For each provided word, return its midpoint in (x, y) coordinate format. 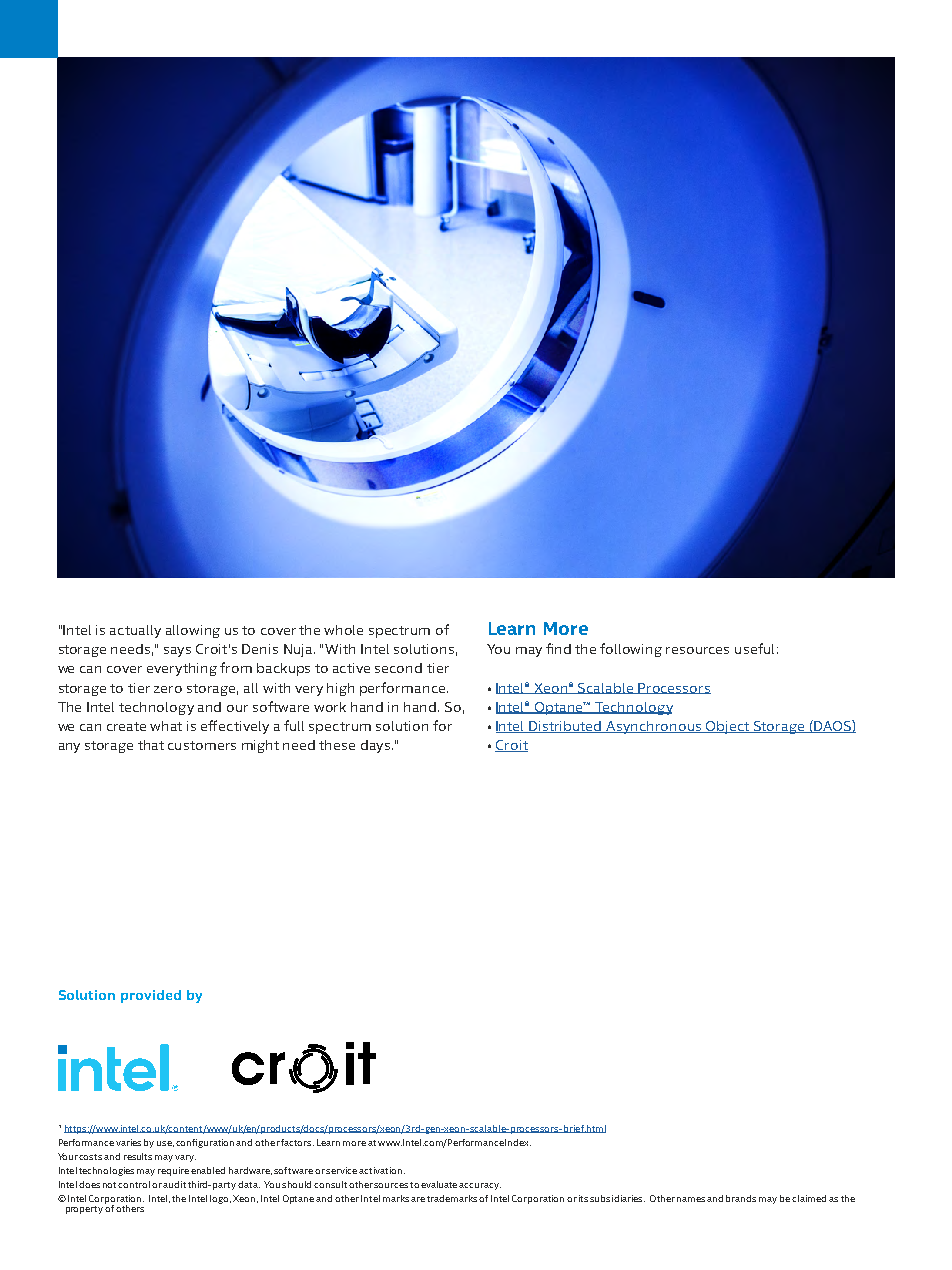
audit (174, 1184)
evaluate (440, 1184)
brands (741, 1198)
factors (297, 1142)
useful (754, 648)
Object (728, 727)
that (151, 745)
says (177, 652)
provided (151, 996)
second (398, 668)
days (377, 746)
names (691, 1199)
